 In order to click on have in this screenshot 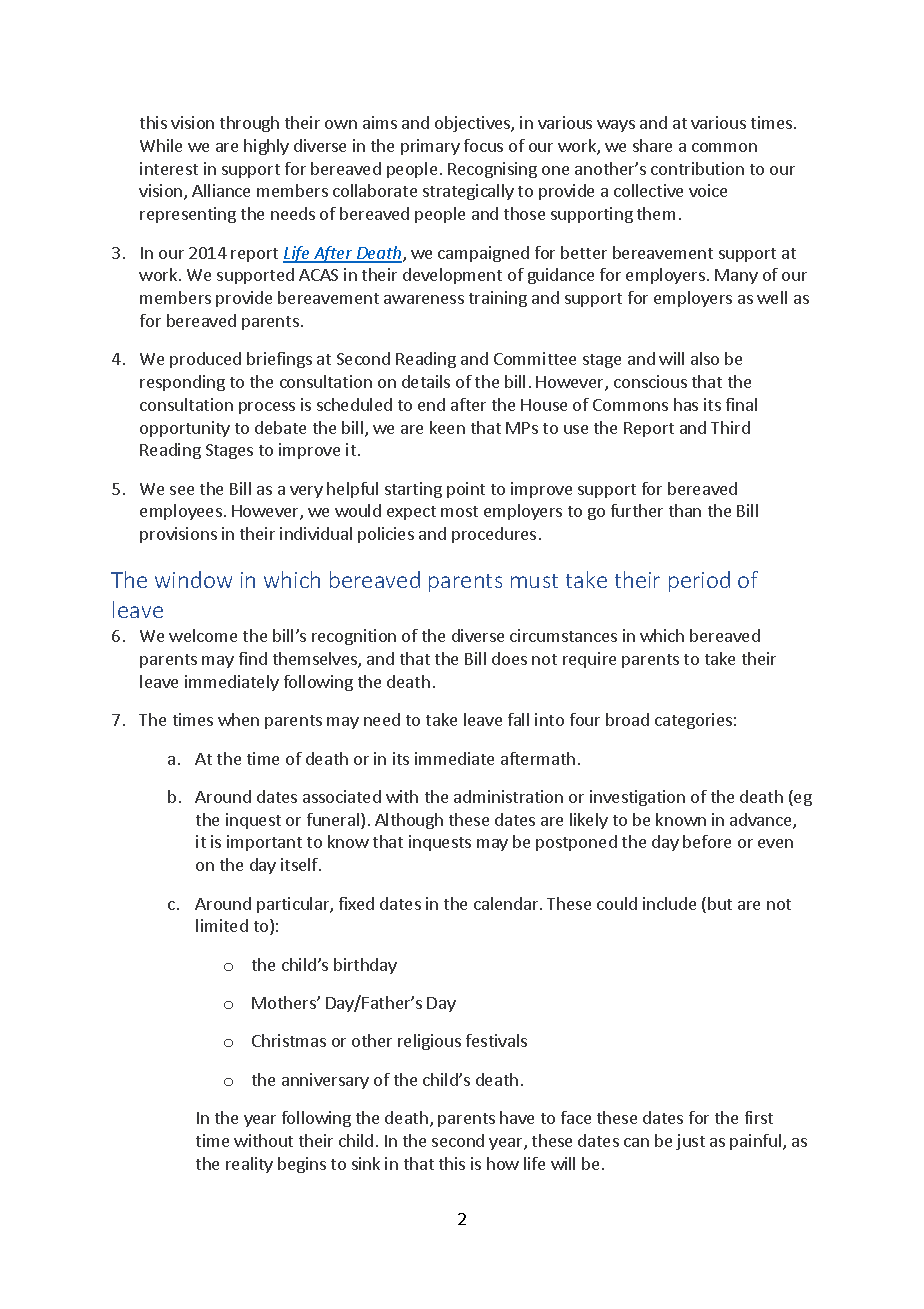, I will do `click(517, 1117)`.
